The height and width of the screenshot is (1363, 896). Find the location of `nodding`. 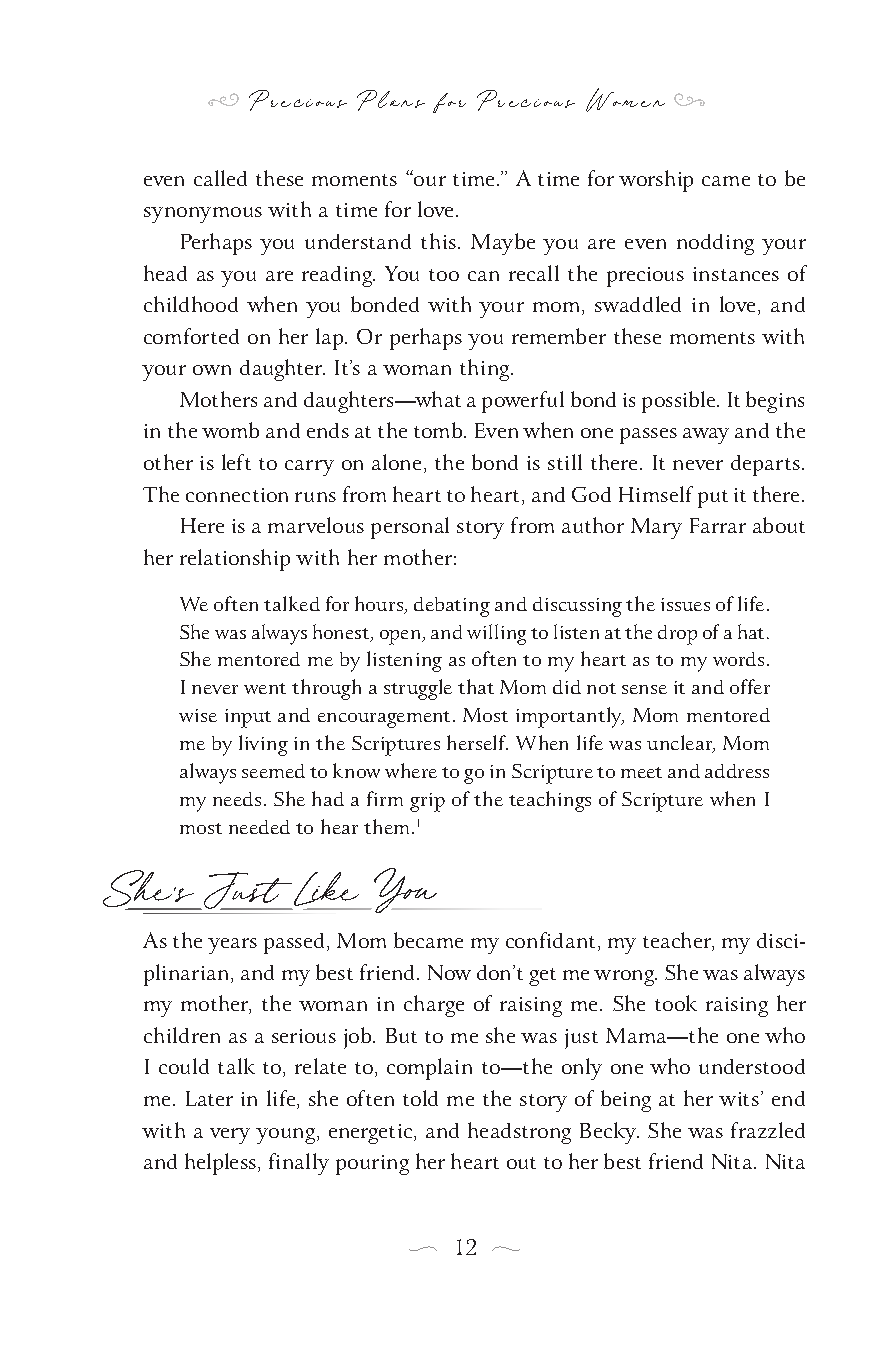

nodding is located at coordinates (715, 244).
